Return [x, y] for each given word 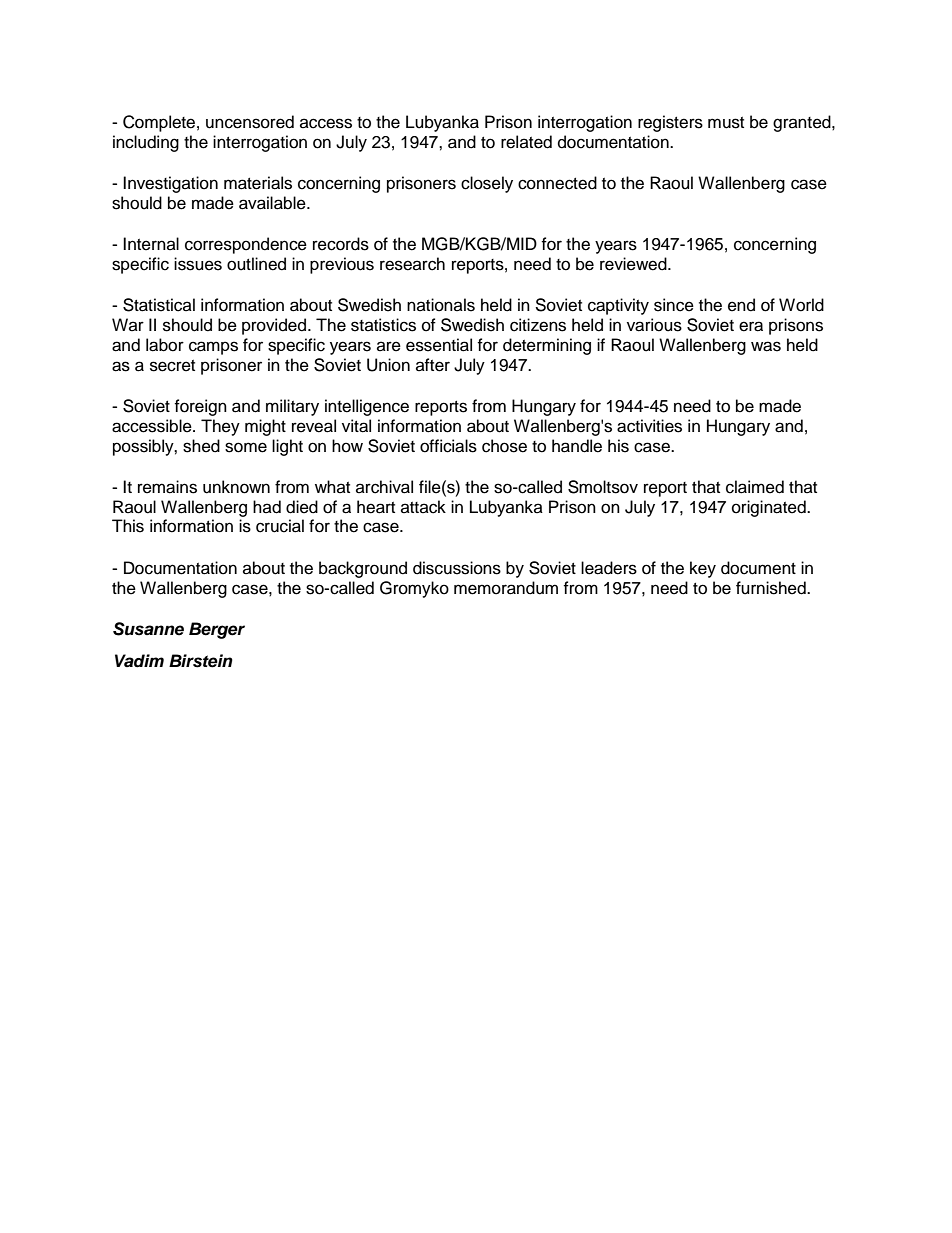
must [726, 123]
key [703, 569]
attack [423, 507]
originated [770, 508]
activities [649, 426]
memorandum [506, 588]
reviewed [634, 264]
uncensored [250, 122]
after [433, 365]
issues [198, 264]
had [267, 507]
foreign [200, 407]
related [526, 142]
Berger [217, 630]
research [412, 264]
